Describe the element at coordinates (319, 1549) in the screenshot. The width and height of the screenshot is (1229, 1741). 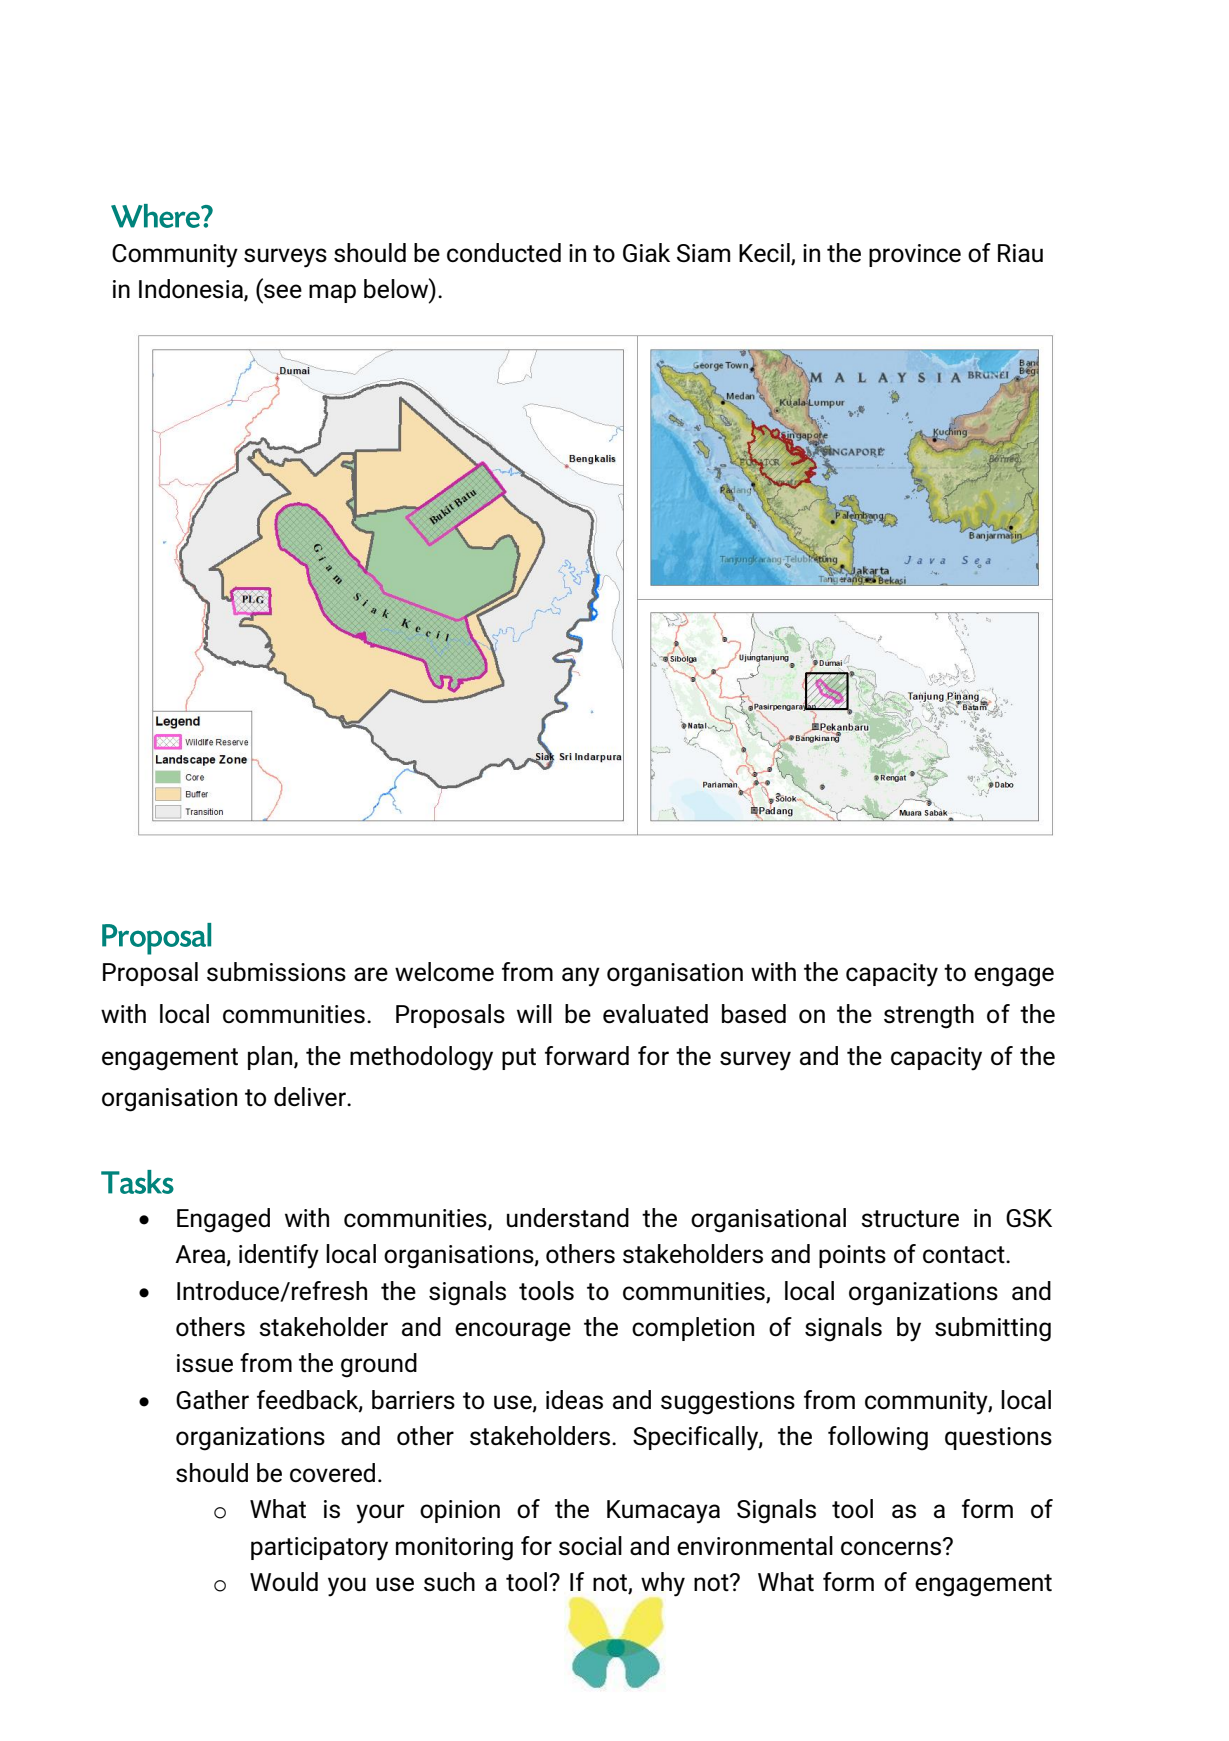
I see `participatory` at that location.
